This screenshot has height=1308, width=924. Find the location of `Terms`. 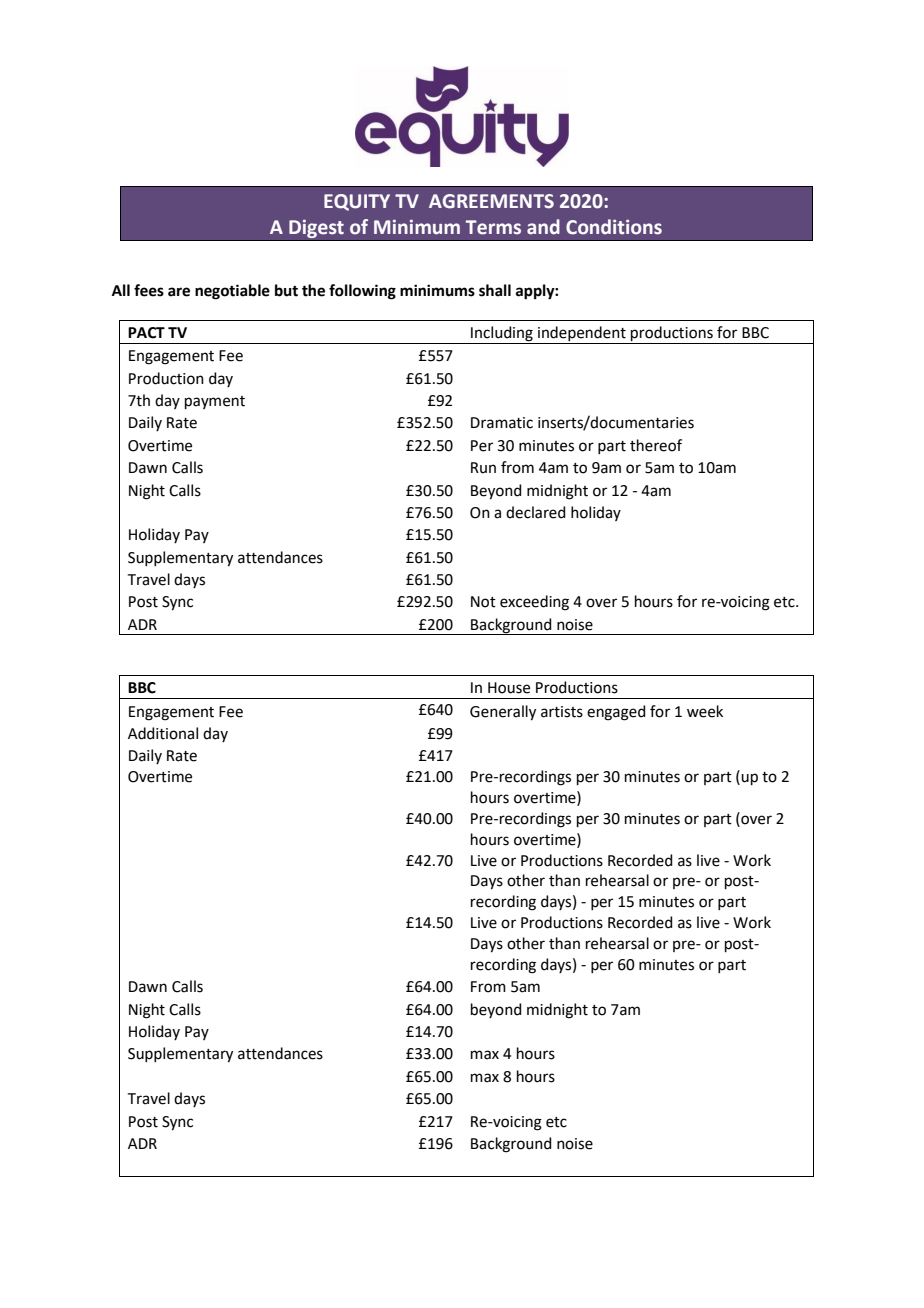

Terms is located at coordinates (493, 227).
